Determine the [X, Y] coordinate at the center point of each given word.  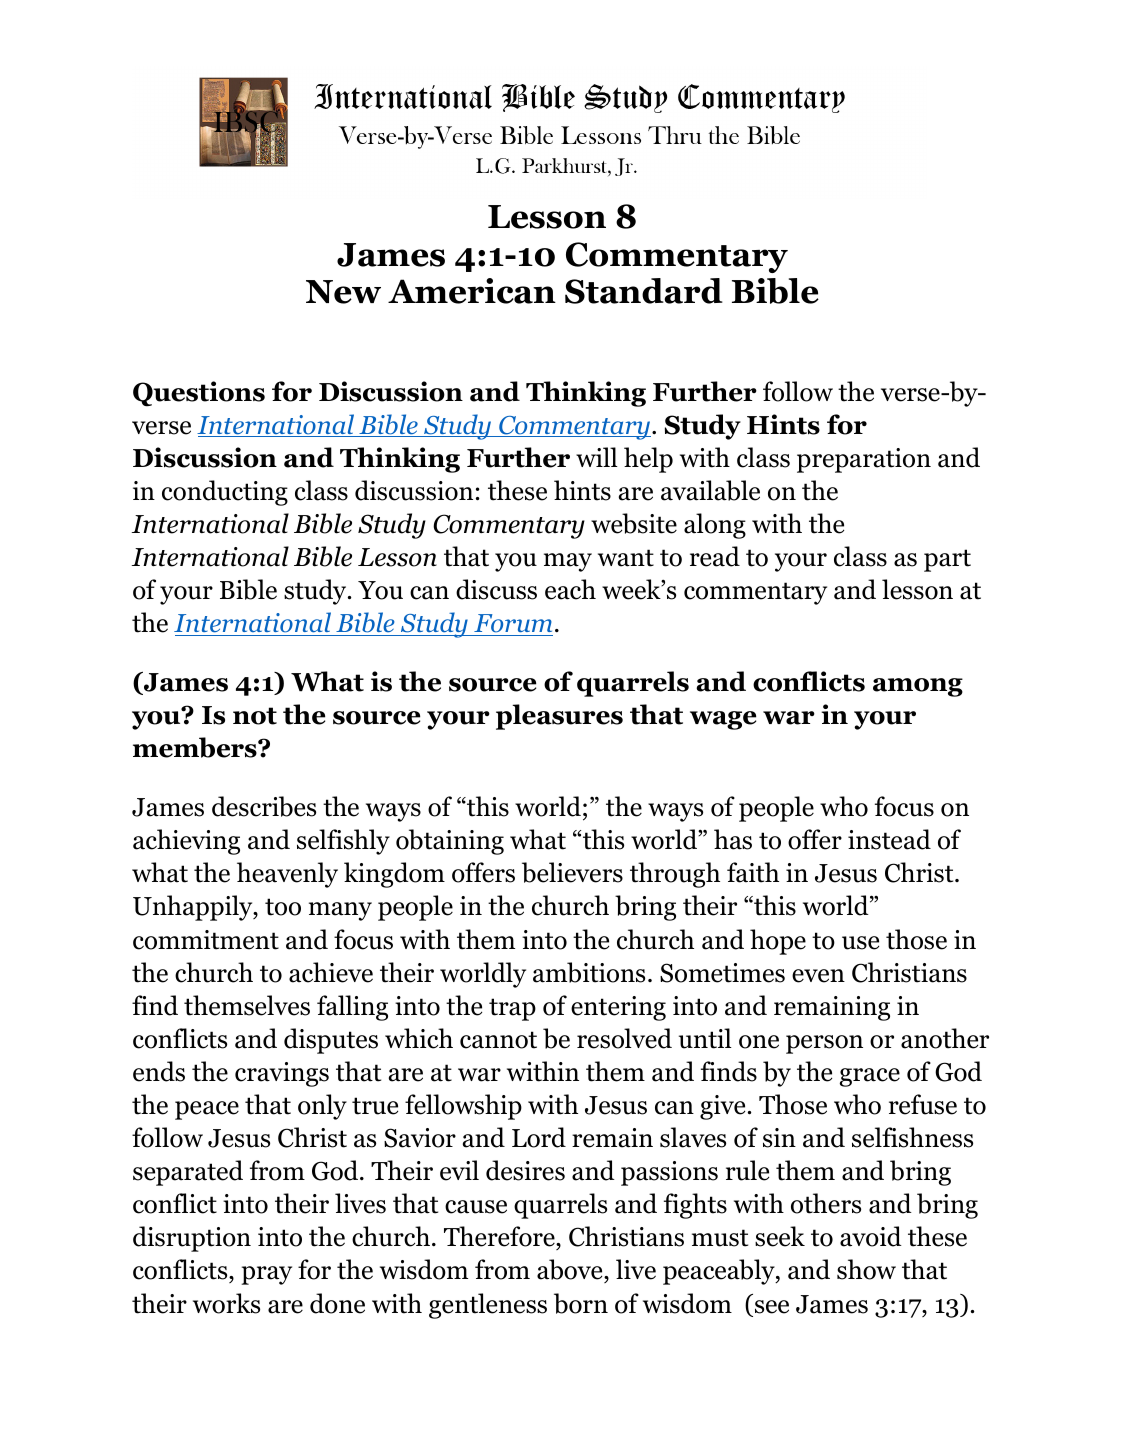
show [866, 1269]
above [571, 1271]
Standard [644, 291]
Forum [512, 625]
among [918, 687]
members [196, 747]
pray [266, 1275]
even [818, 976]
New [343, 292]
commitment [206, 940]
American [472, 291]
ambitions [589, 972]
